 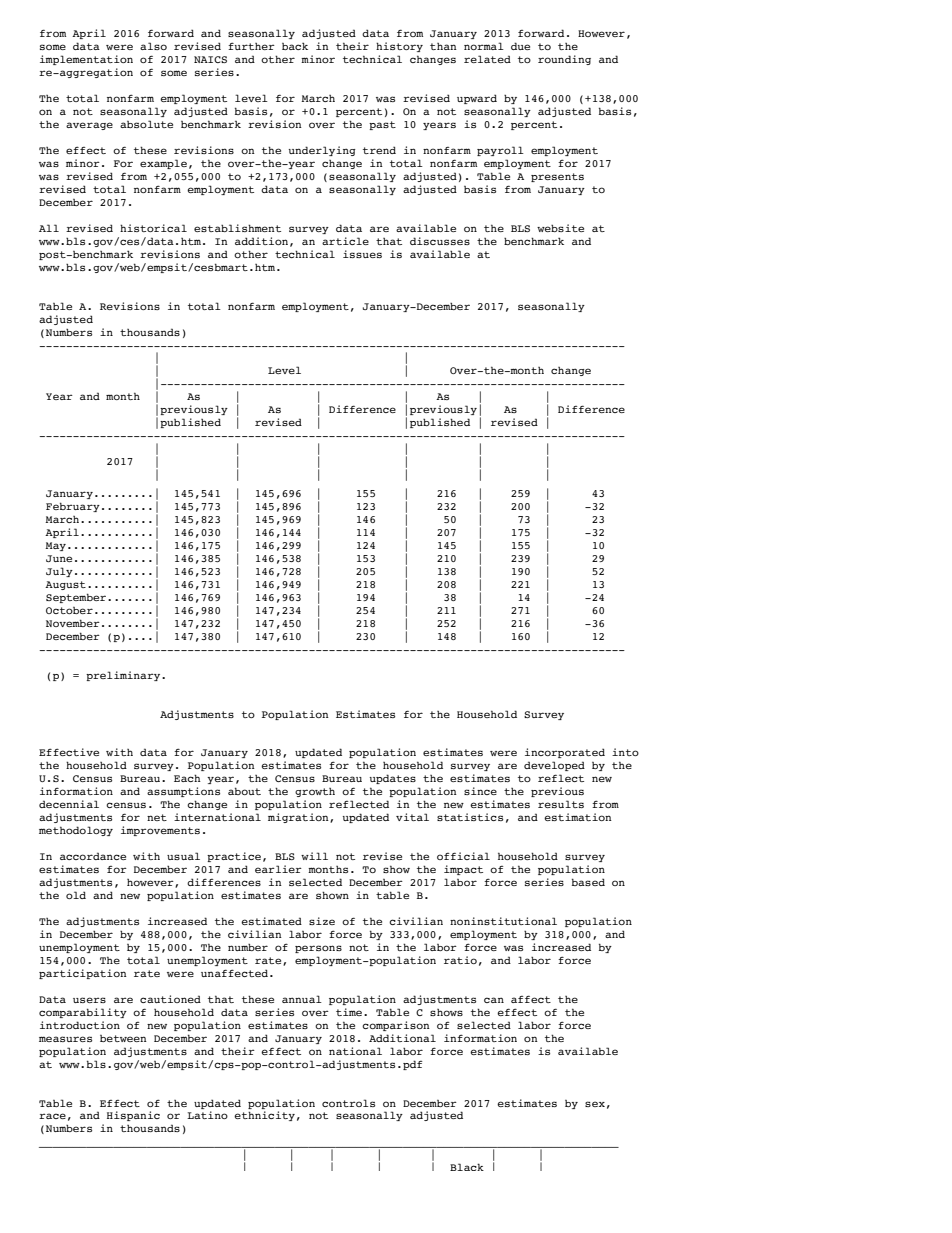 What do you see at coordinates (393, 779) in the screenshot?
I see `updates` at bounding box center [393, 779].
